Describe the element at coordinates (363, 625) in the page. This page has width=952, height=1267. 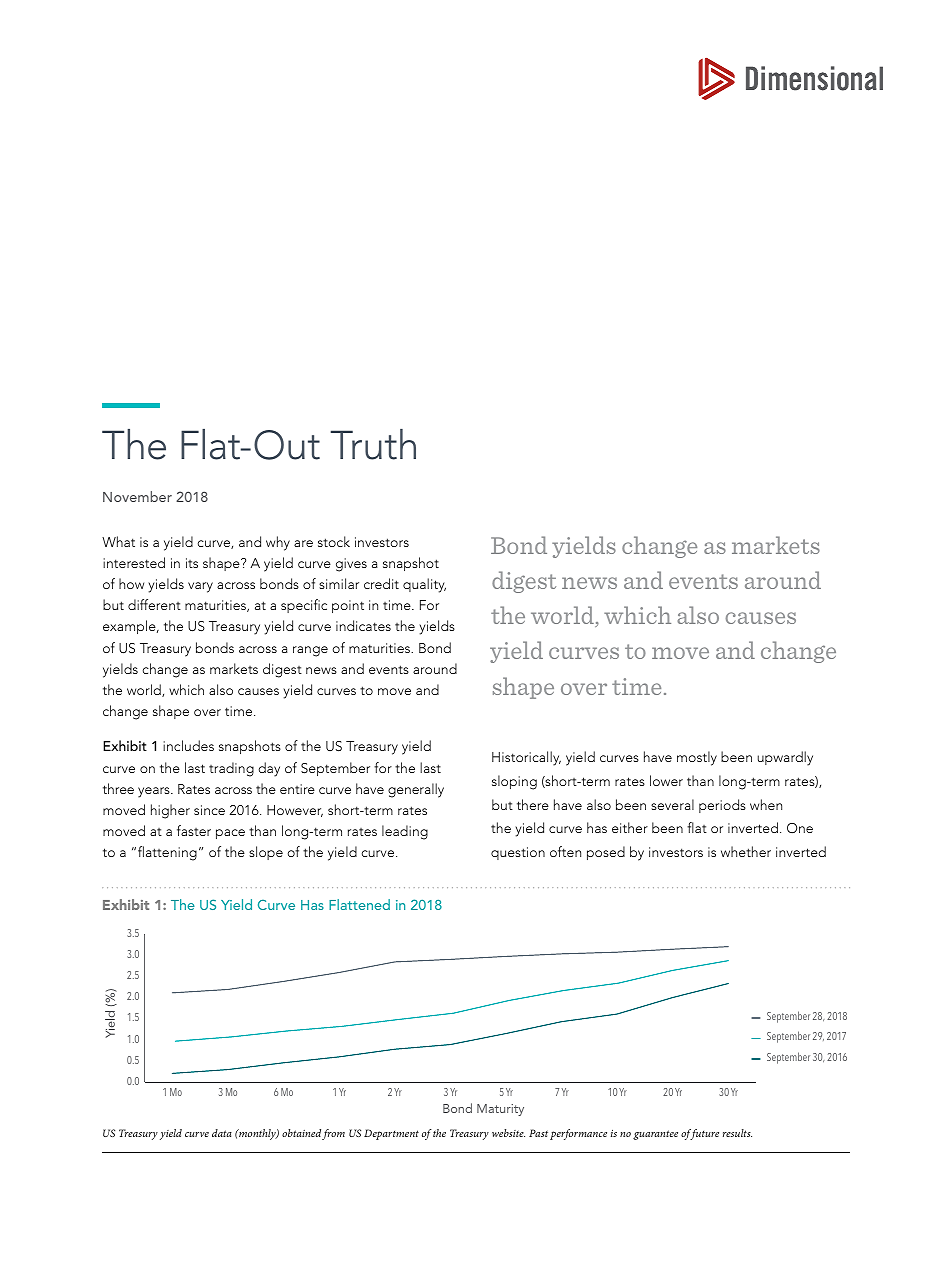
I see `indicates` at that location.
